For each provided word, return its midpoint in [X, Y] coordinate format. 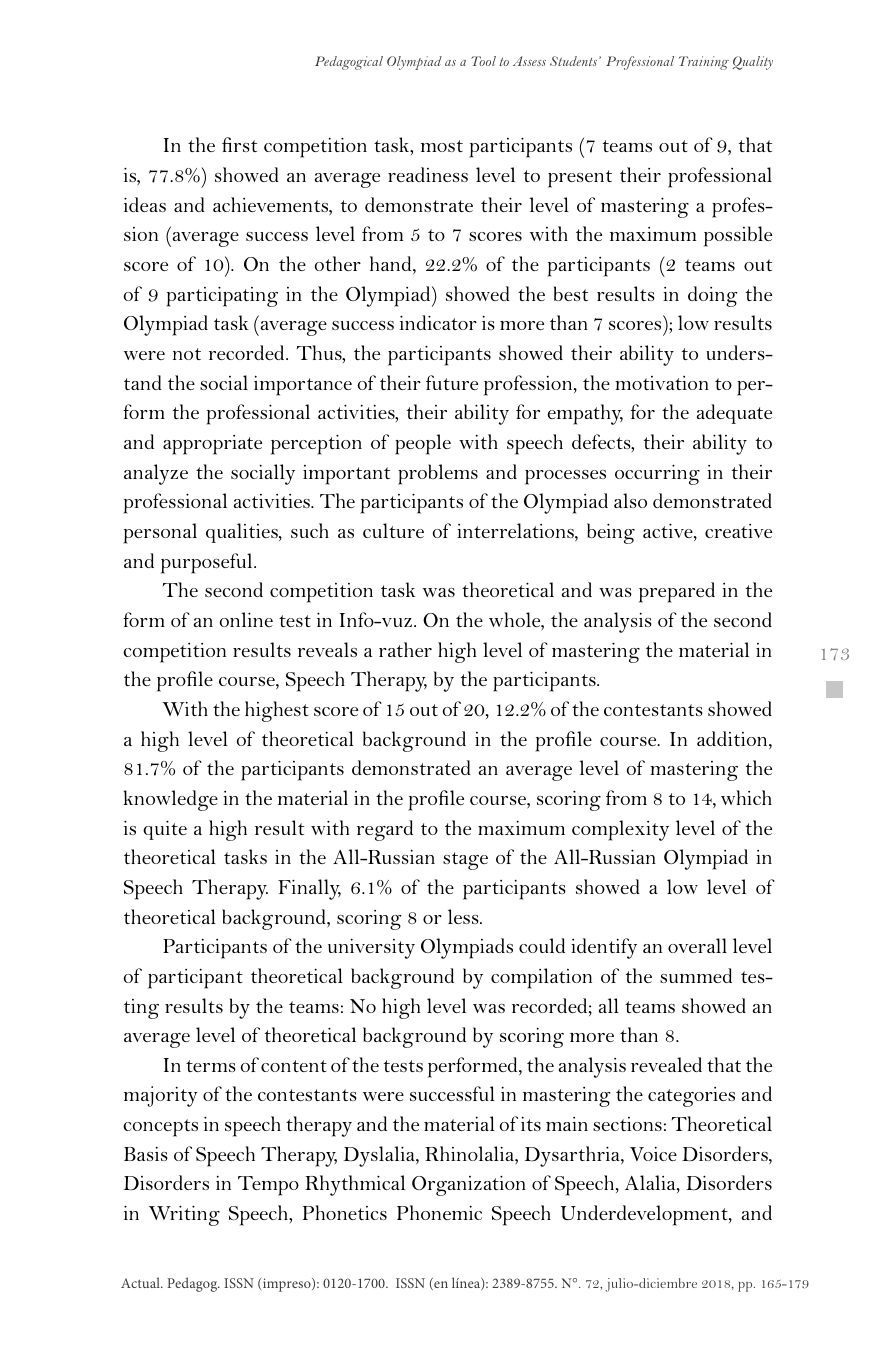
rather [405, 649]
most [442, 146]
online [246, 619]
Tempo [268, 1186]
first [239, 144]
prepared [677, 592]
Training [704, 63]
